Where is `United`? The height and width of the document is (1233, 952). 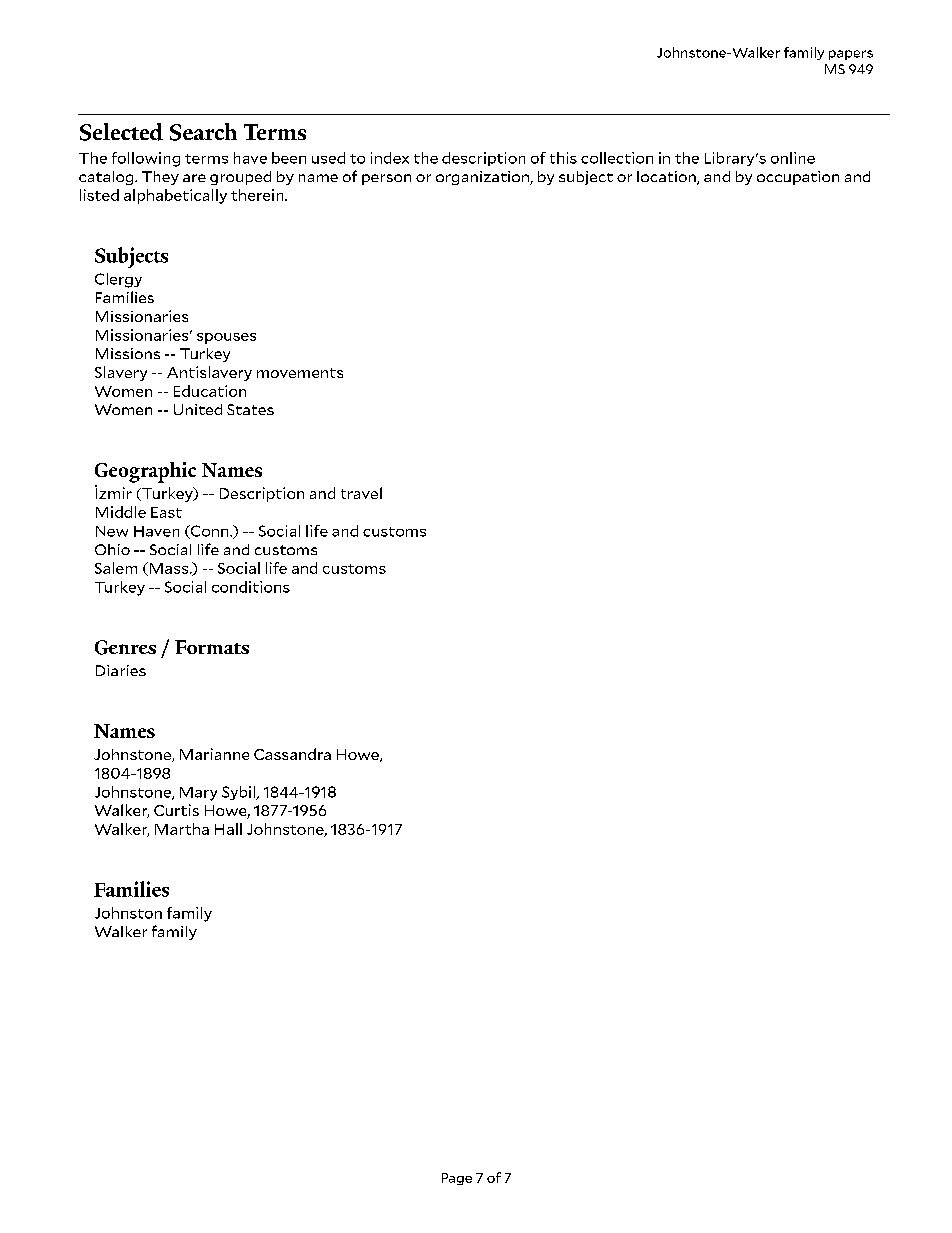 United is located at coordinates (198, 409).
